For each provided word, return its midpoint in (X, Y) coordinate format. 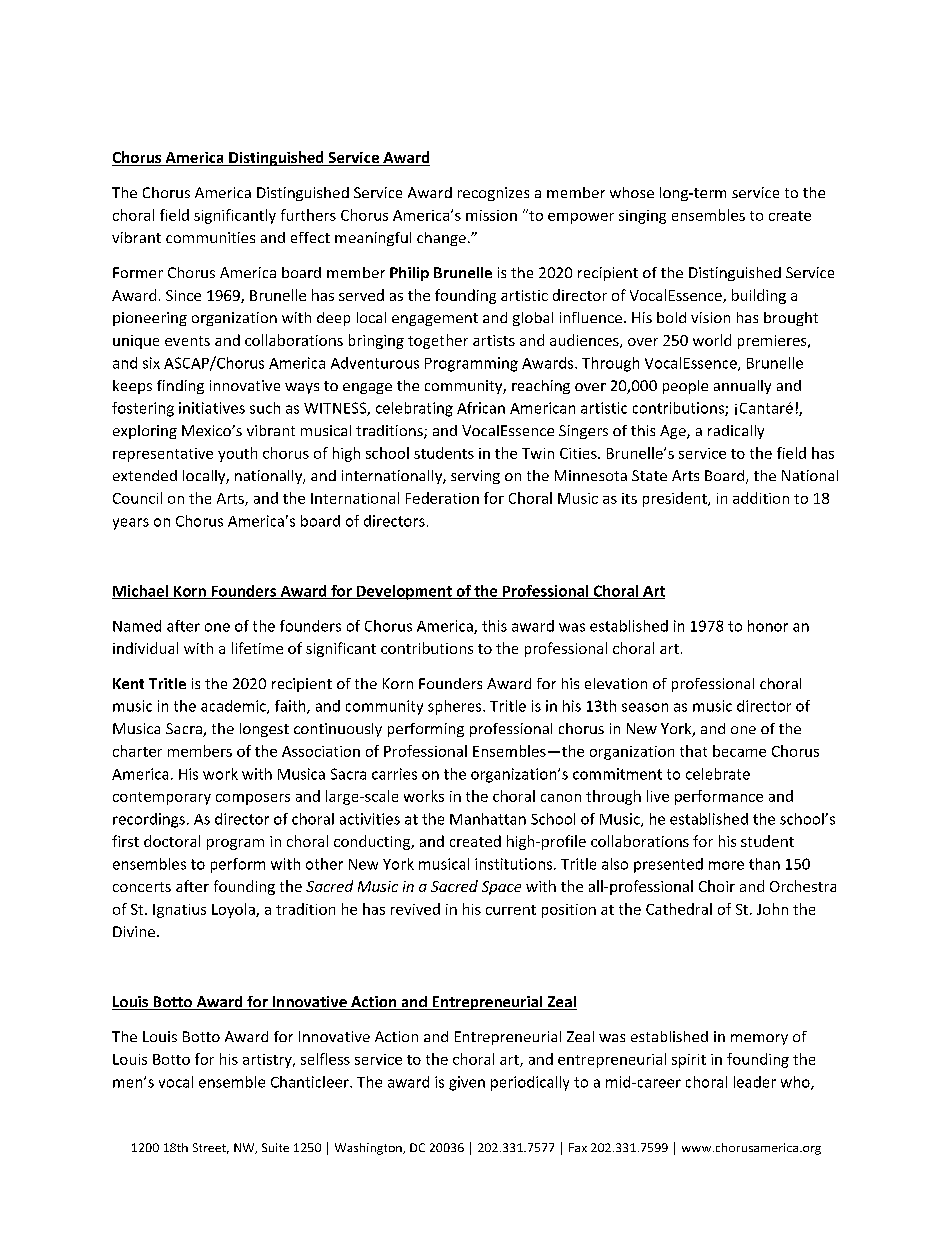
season (645, 707)
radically (736, 432)
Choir (717, 886)
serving (475, 477)
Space (501, 888)
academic (234, 707)
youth (237, 454)
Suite (275, 1147)
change (441, 239)
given (467, 1083)
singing (642, 217)
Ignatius (179, 911)
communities (210, 237)
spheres (456, 707)
